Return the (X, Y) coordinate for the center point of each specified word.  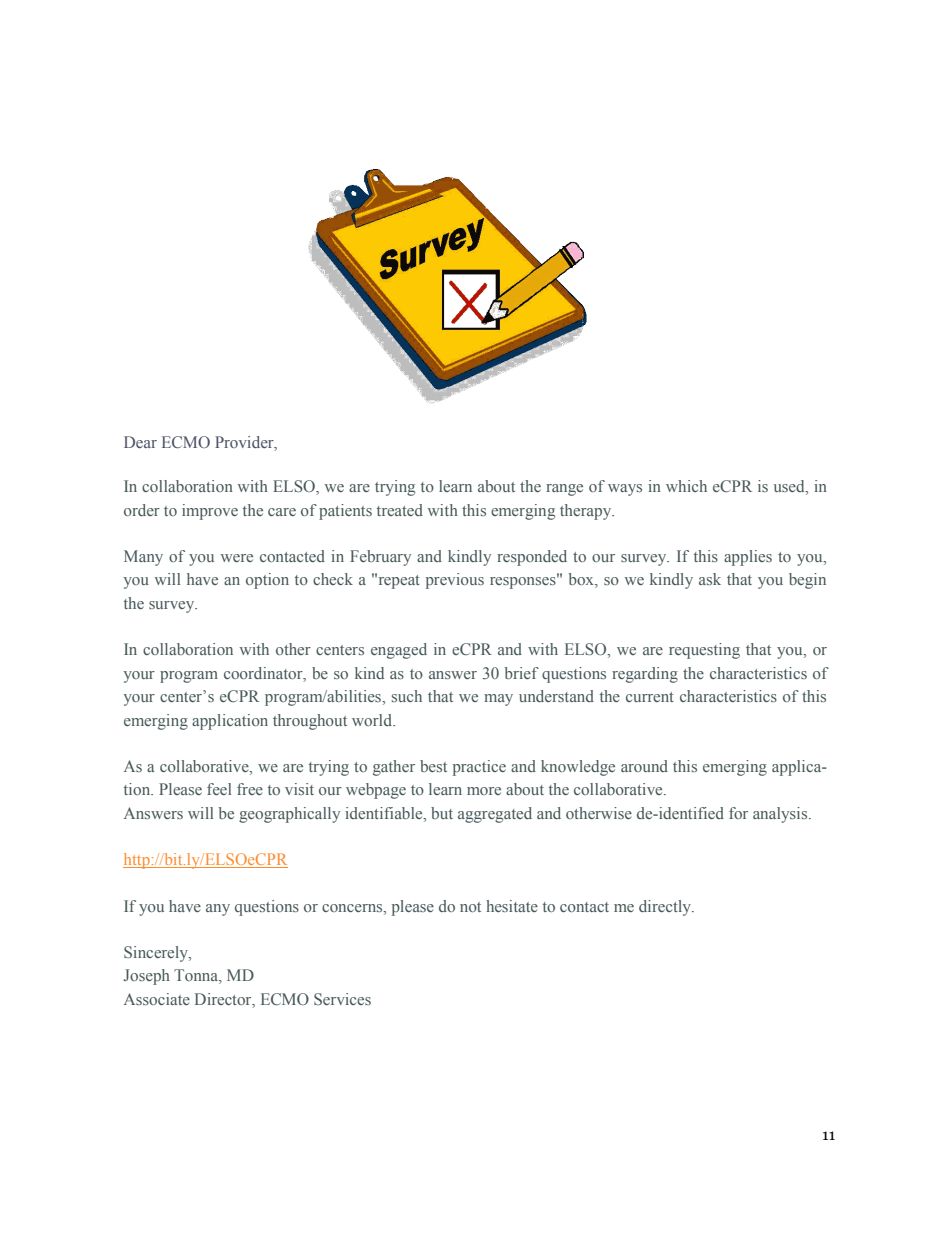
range (564, 490)
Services (342, 999)
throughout (310, 722)
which (686, 486)
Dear (140, 442)
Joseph (147, 977)
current (650, 697)
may (498, 700)
